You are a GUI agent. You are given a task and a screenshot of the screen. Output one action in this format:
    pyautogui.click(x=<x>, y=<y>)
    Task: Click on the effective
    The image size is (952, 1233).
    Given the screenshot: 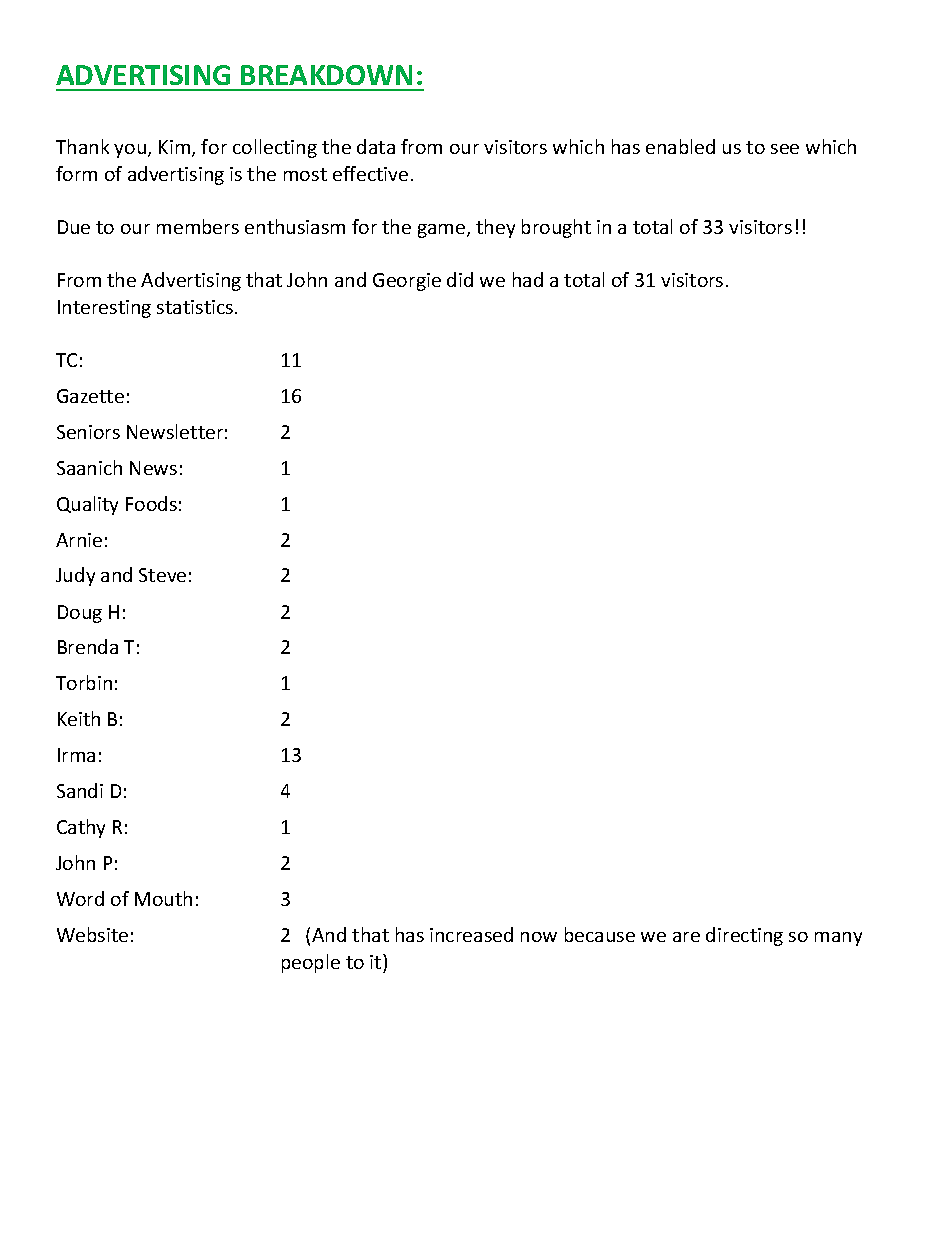 What is the action you would take?
    pyautogui.click(x=370, y=173)
